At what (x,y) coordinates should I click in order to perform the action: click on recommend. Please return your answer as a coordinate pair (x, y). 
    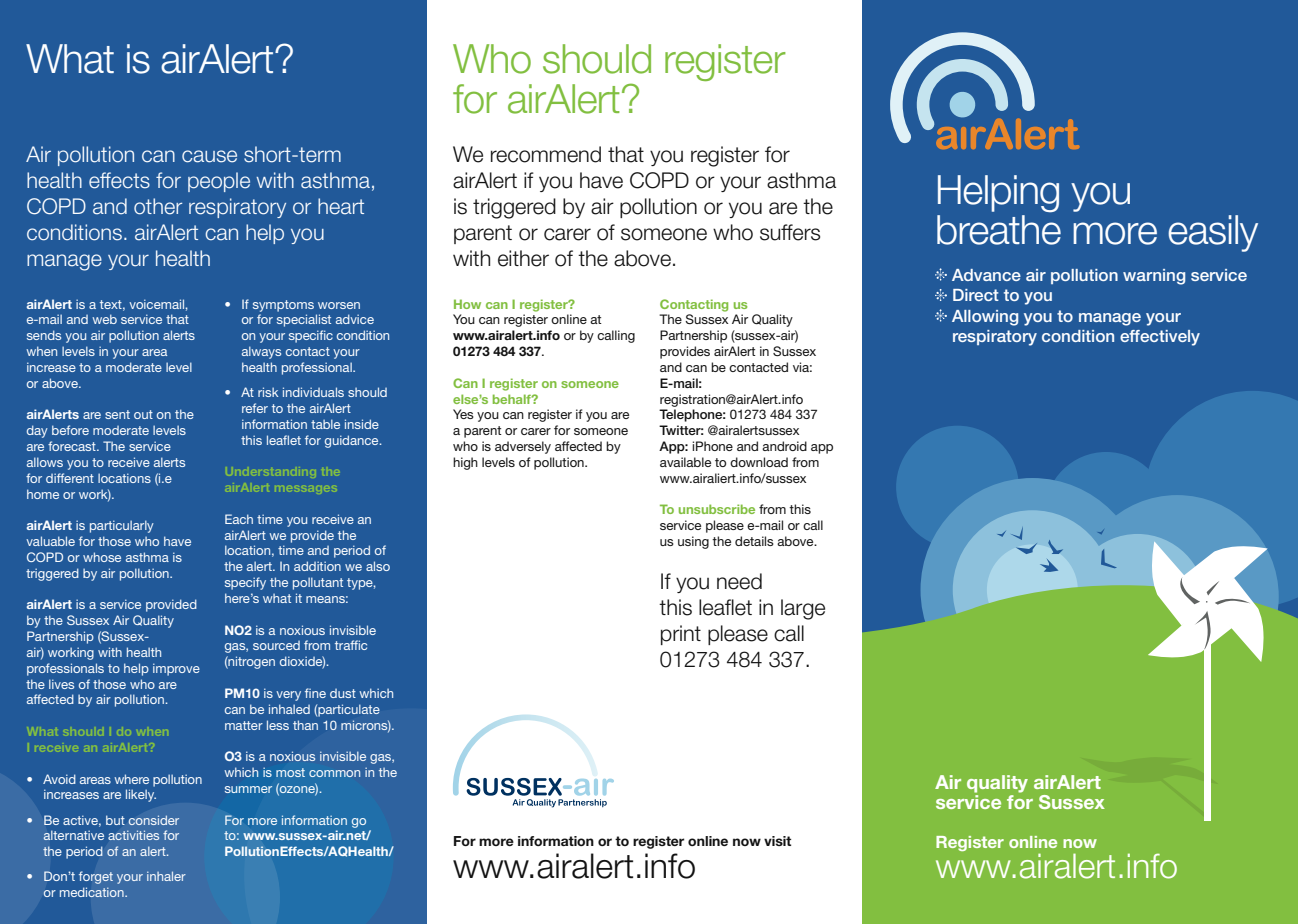
    Looking at the image, I should click on (546, 154).
